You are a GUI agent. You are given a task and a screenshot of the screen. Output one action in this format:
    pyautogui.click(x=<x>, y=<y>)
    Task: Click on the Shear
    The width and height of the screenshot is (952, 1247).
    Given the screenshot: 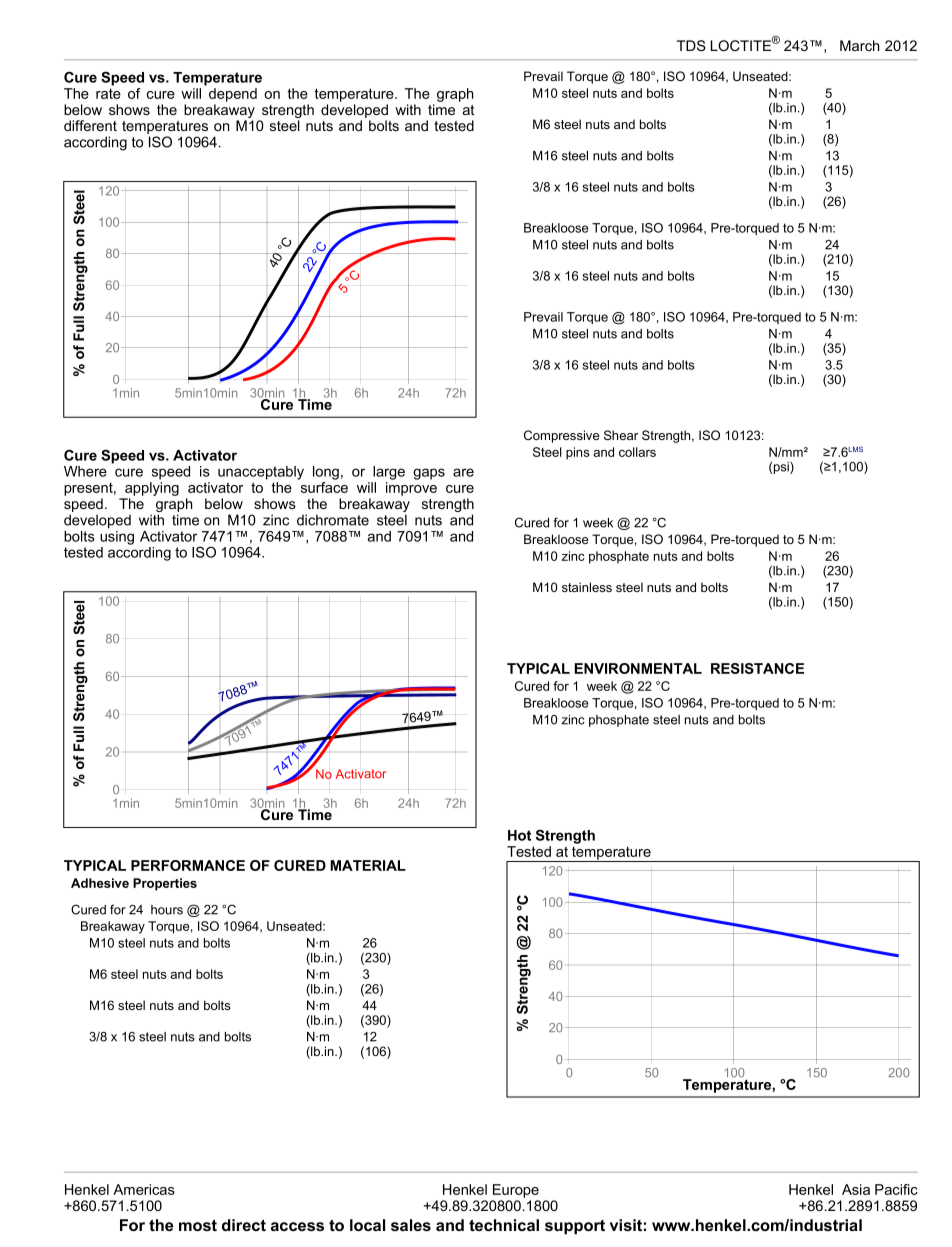 What is the action you would take?
    pyautogui.click(x=621, y=435)
